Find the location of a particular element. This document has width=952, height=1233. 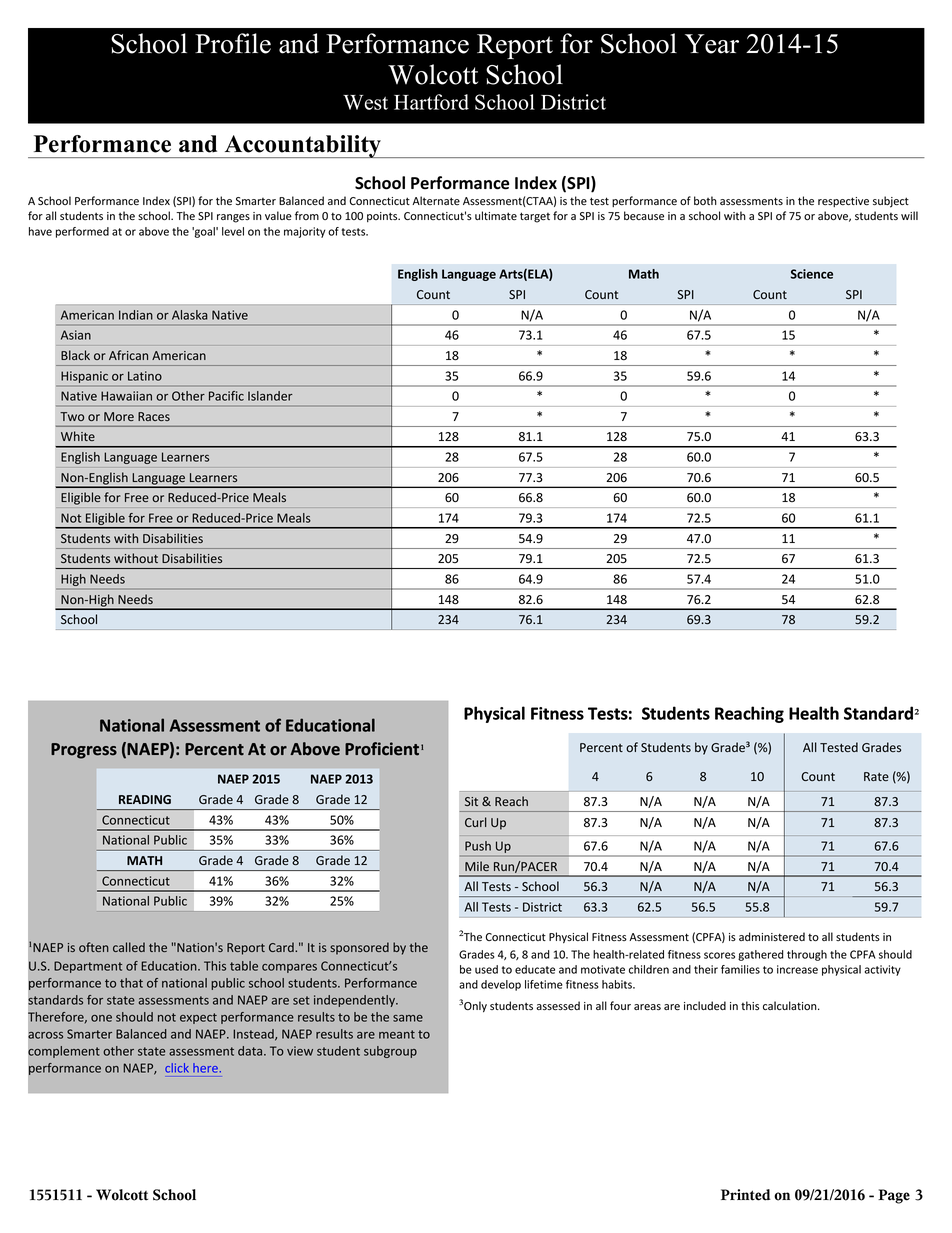

Year is located at coordinates (712, 44).
